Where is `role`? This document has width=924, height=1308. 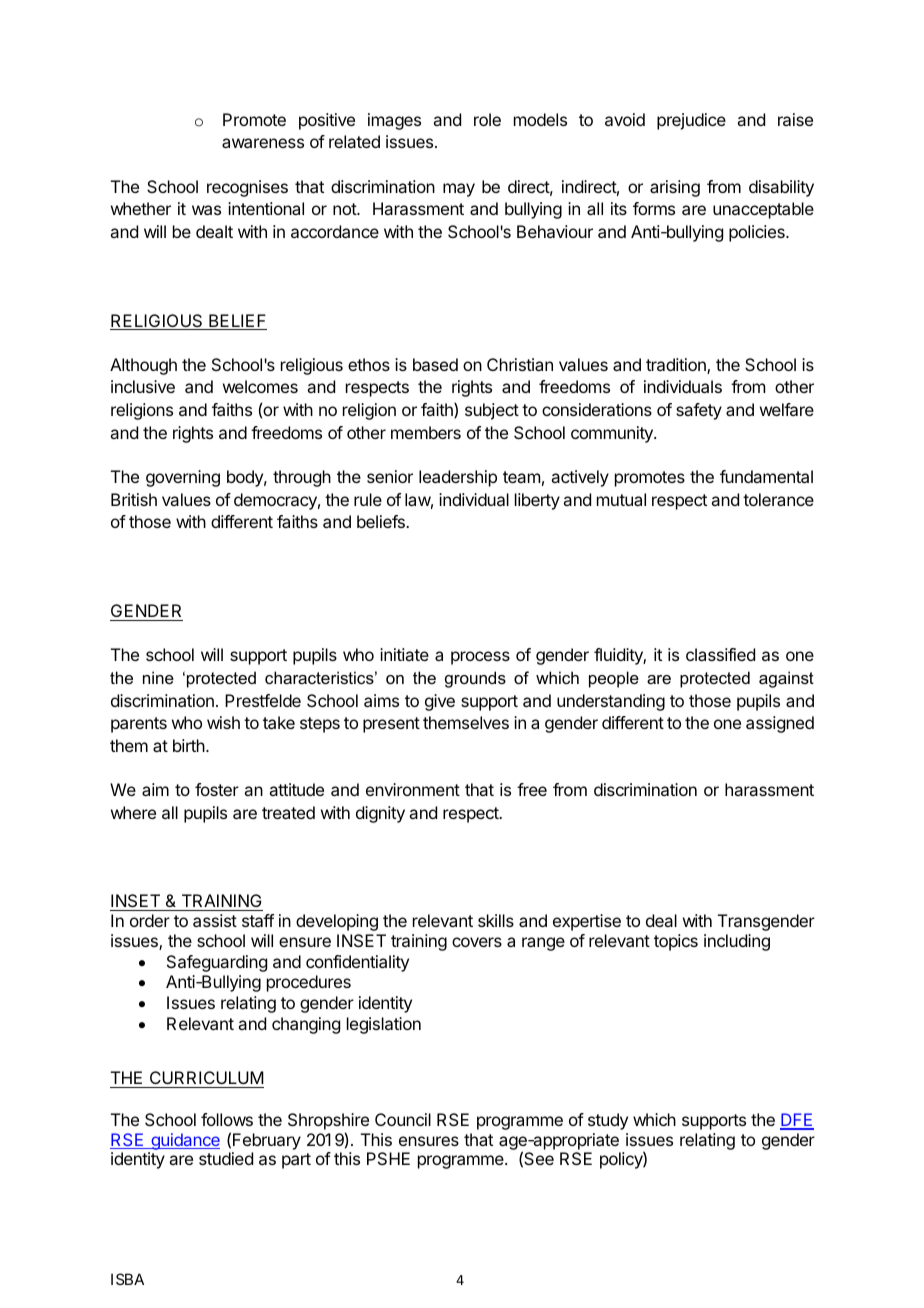 role is located at coordinates (487, 119).
